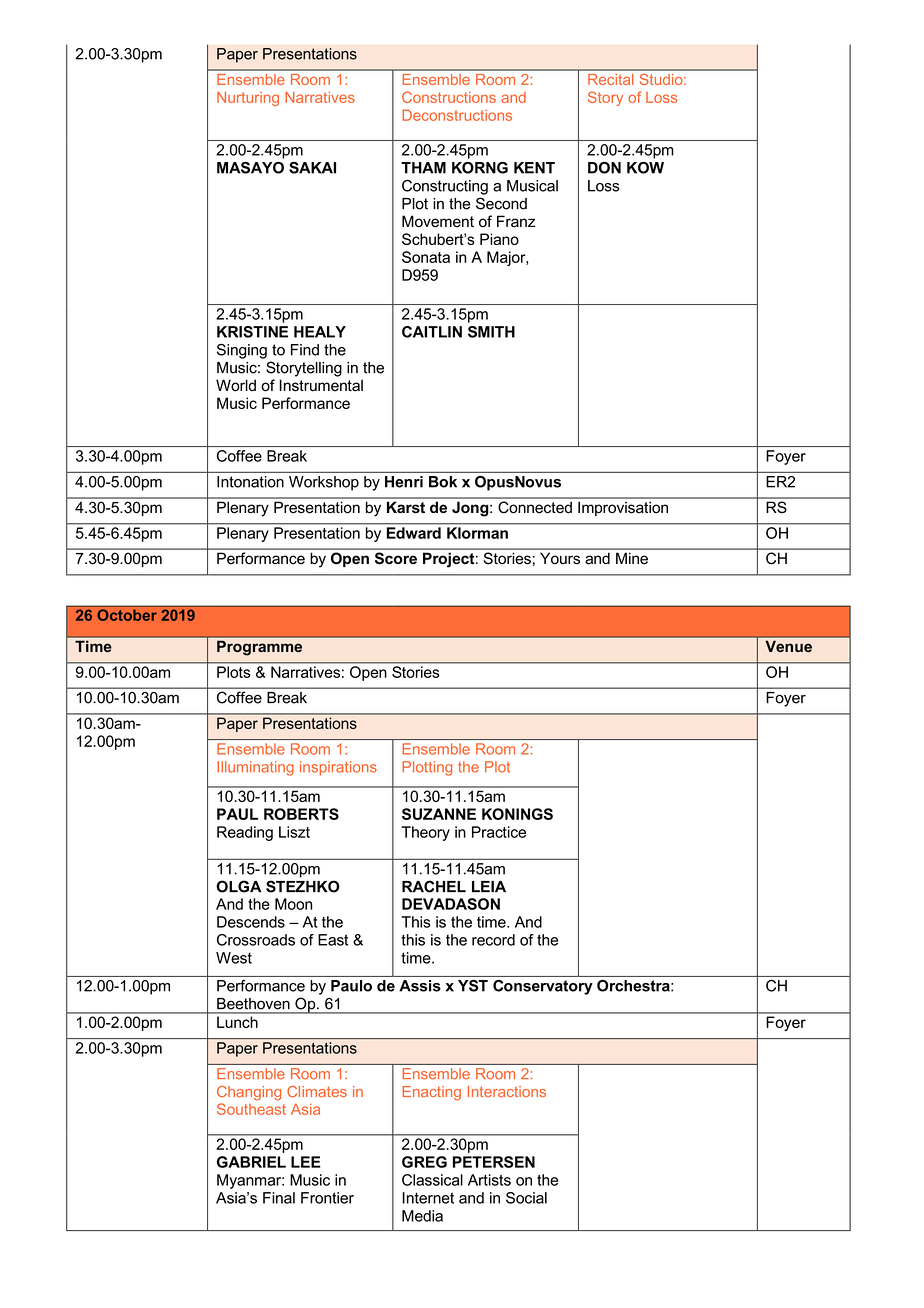 The image size is (924, 1308). Describe the element at coordinates (560, 558) in the document. I see `Yours` at that location.
